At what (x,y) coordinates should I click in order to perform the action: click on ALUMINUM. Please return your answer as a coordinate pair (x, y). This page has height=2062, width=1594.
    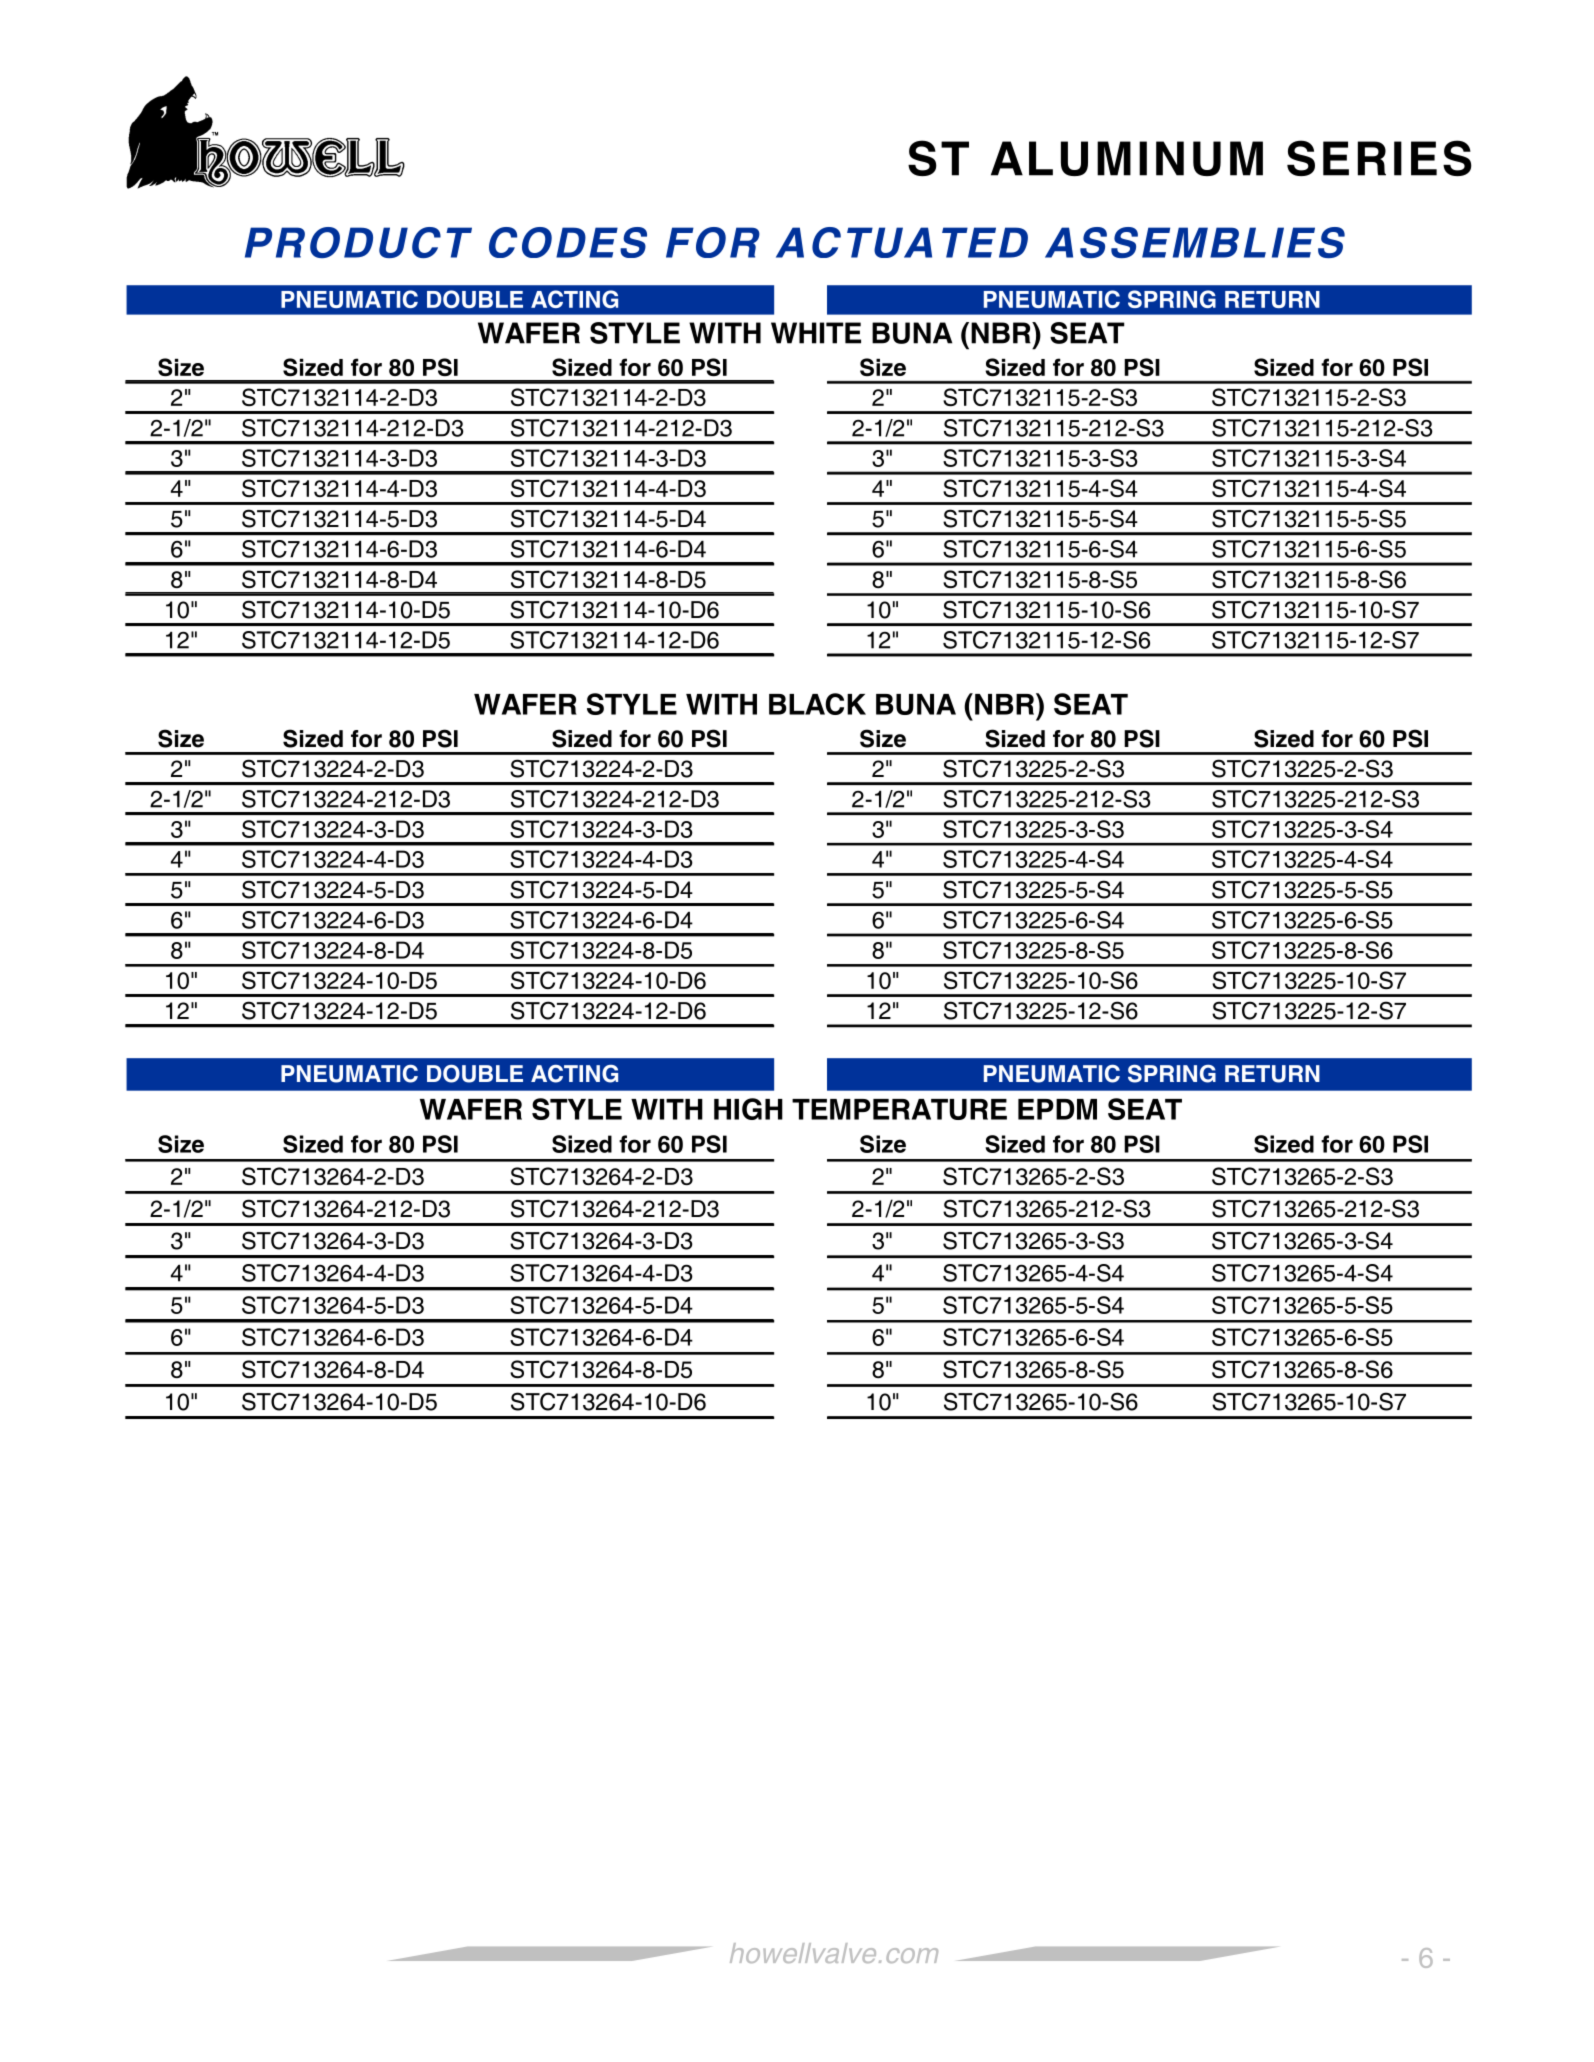
    Looking at the image, I should click on (1127, 158).
